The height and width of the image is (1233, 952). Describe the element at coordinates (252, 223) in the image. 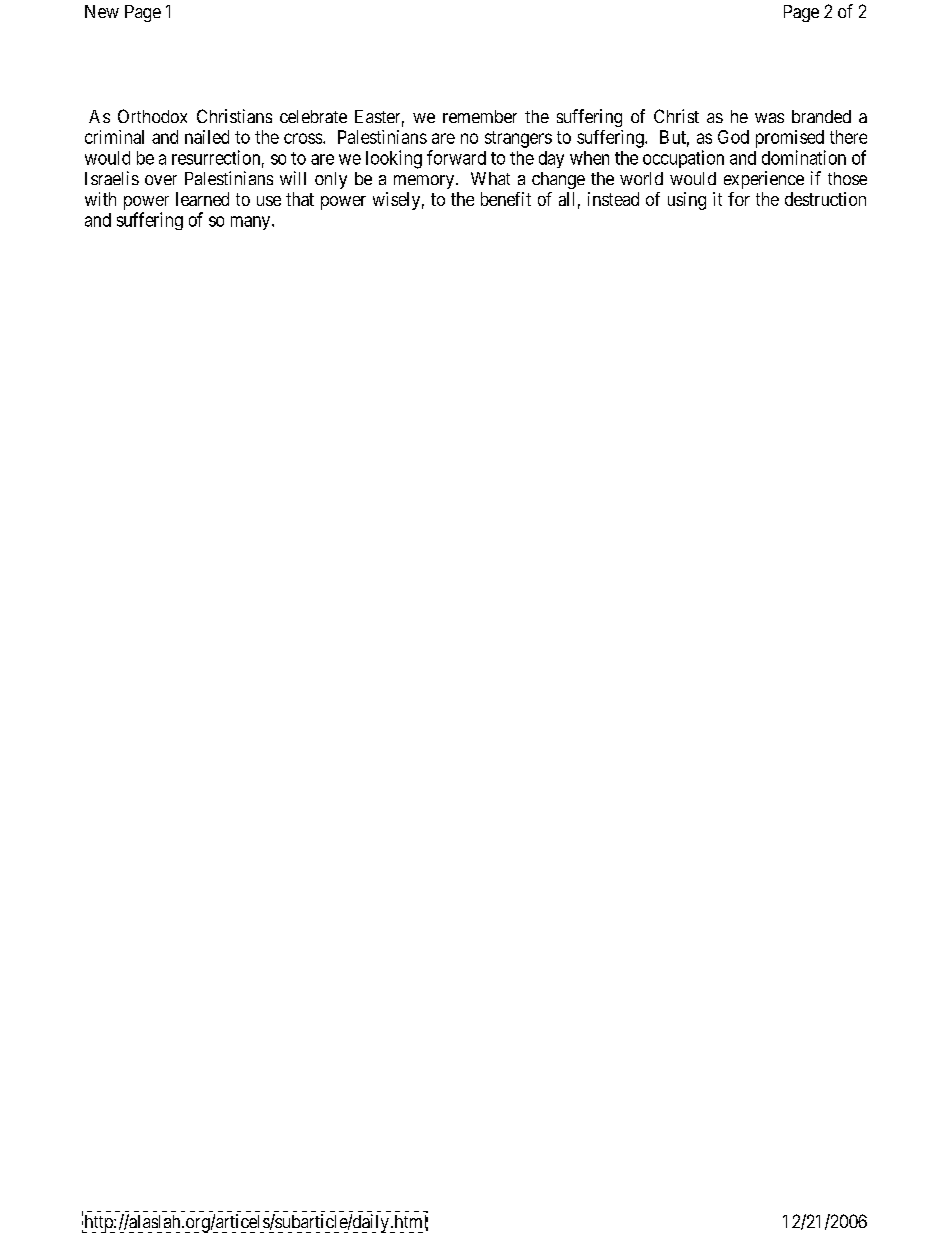

I see `many` at that location.
